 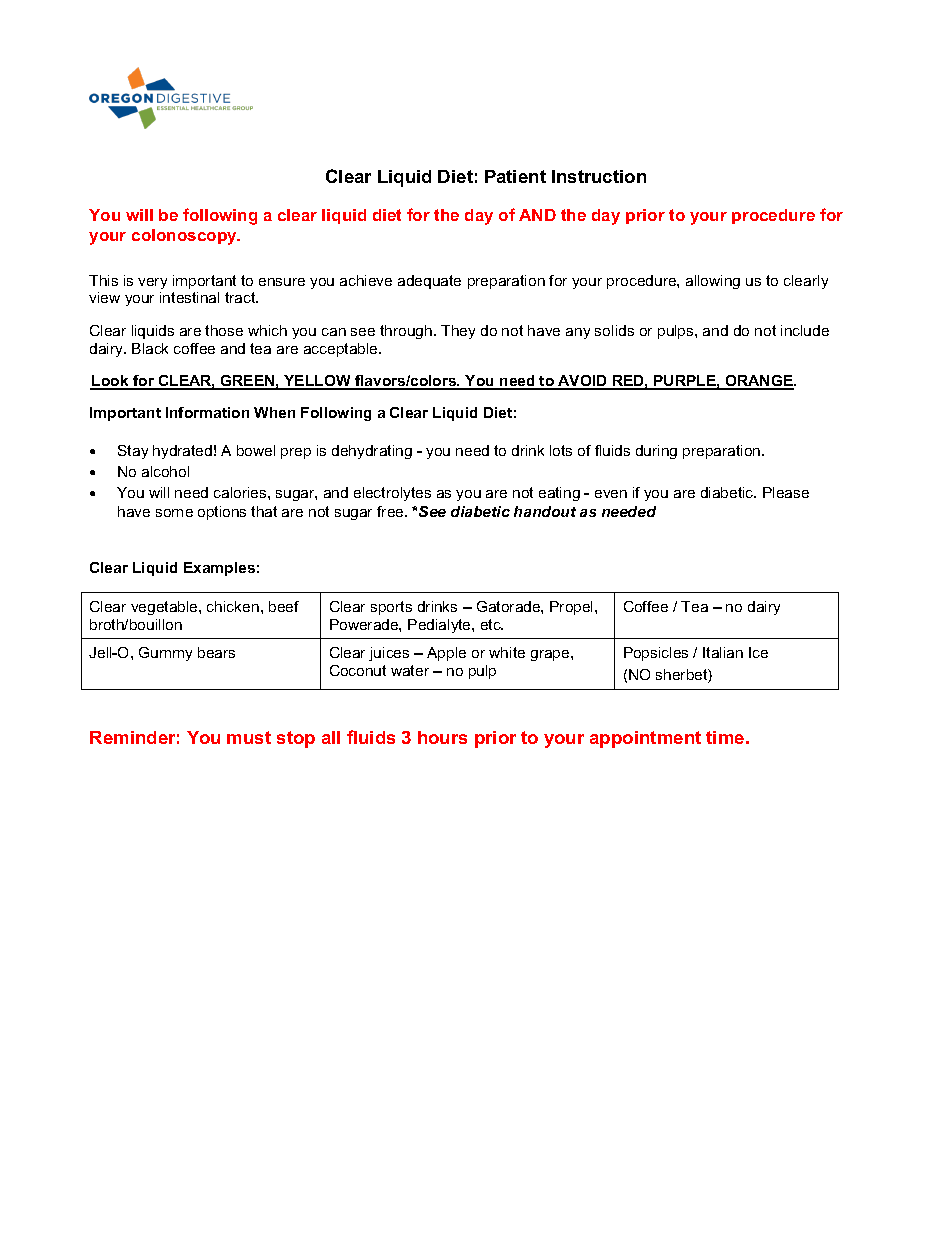 I want to click on hours, so click(x=442, y=737).
